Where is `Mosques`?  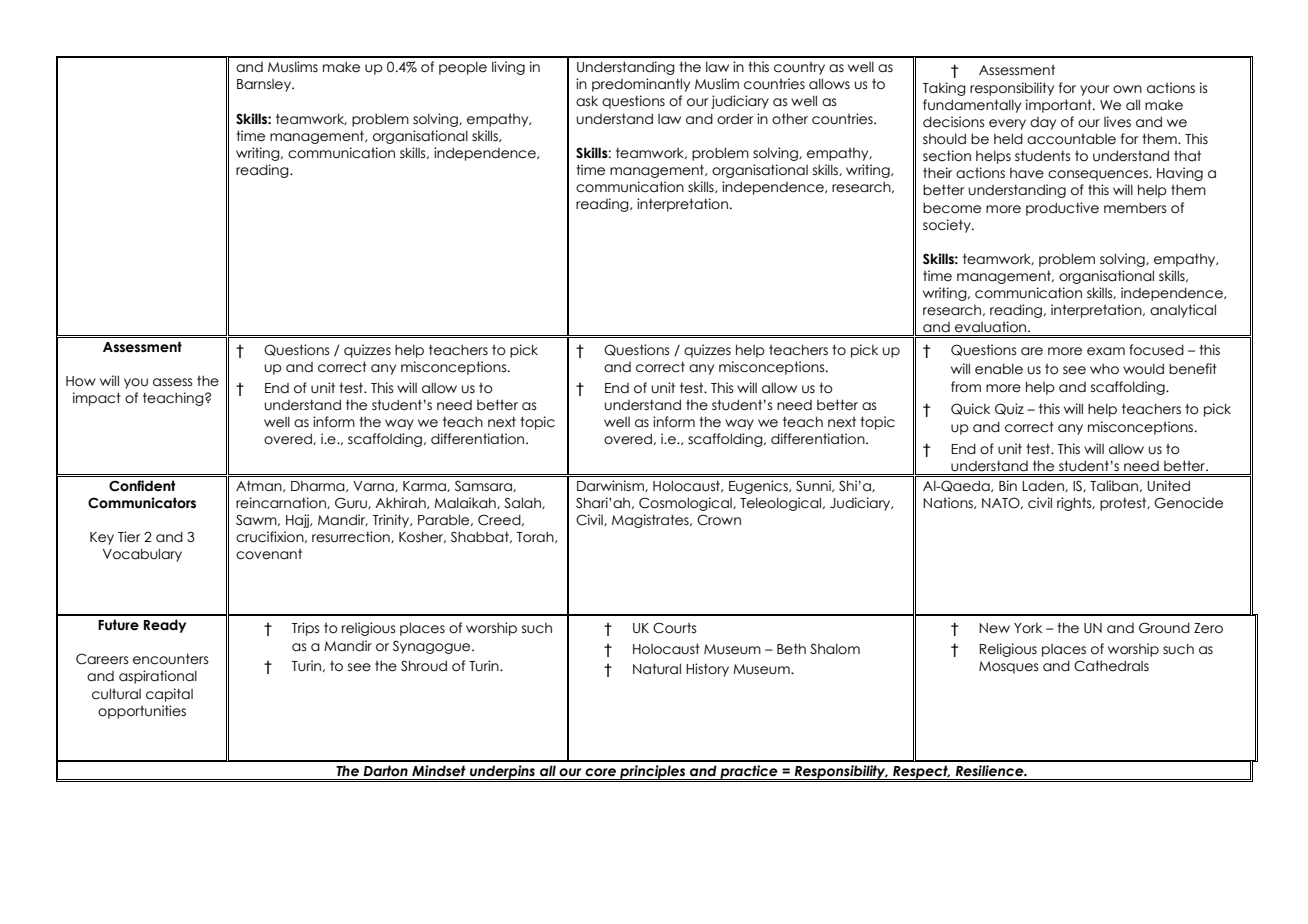
Mosques is located at coordinates (1009, 667).
